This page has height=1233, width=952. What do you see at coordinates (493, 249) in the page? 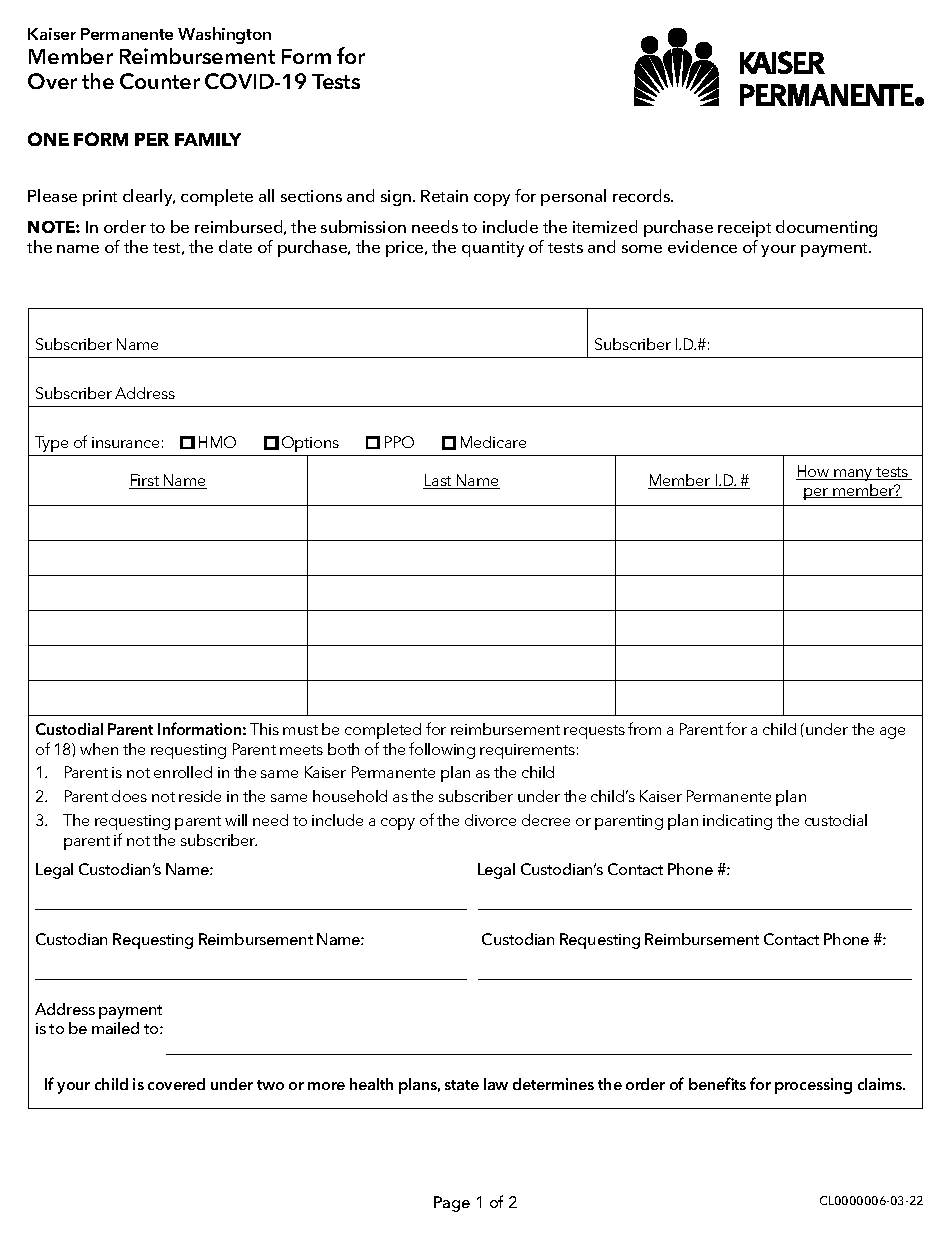
I see `quantity` at bounding box center [493, 249].
